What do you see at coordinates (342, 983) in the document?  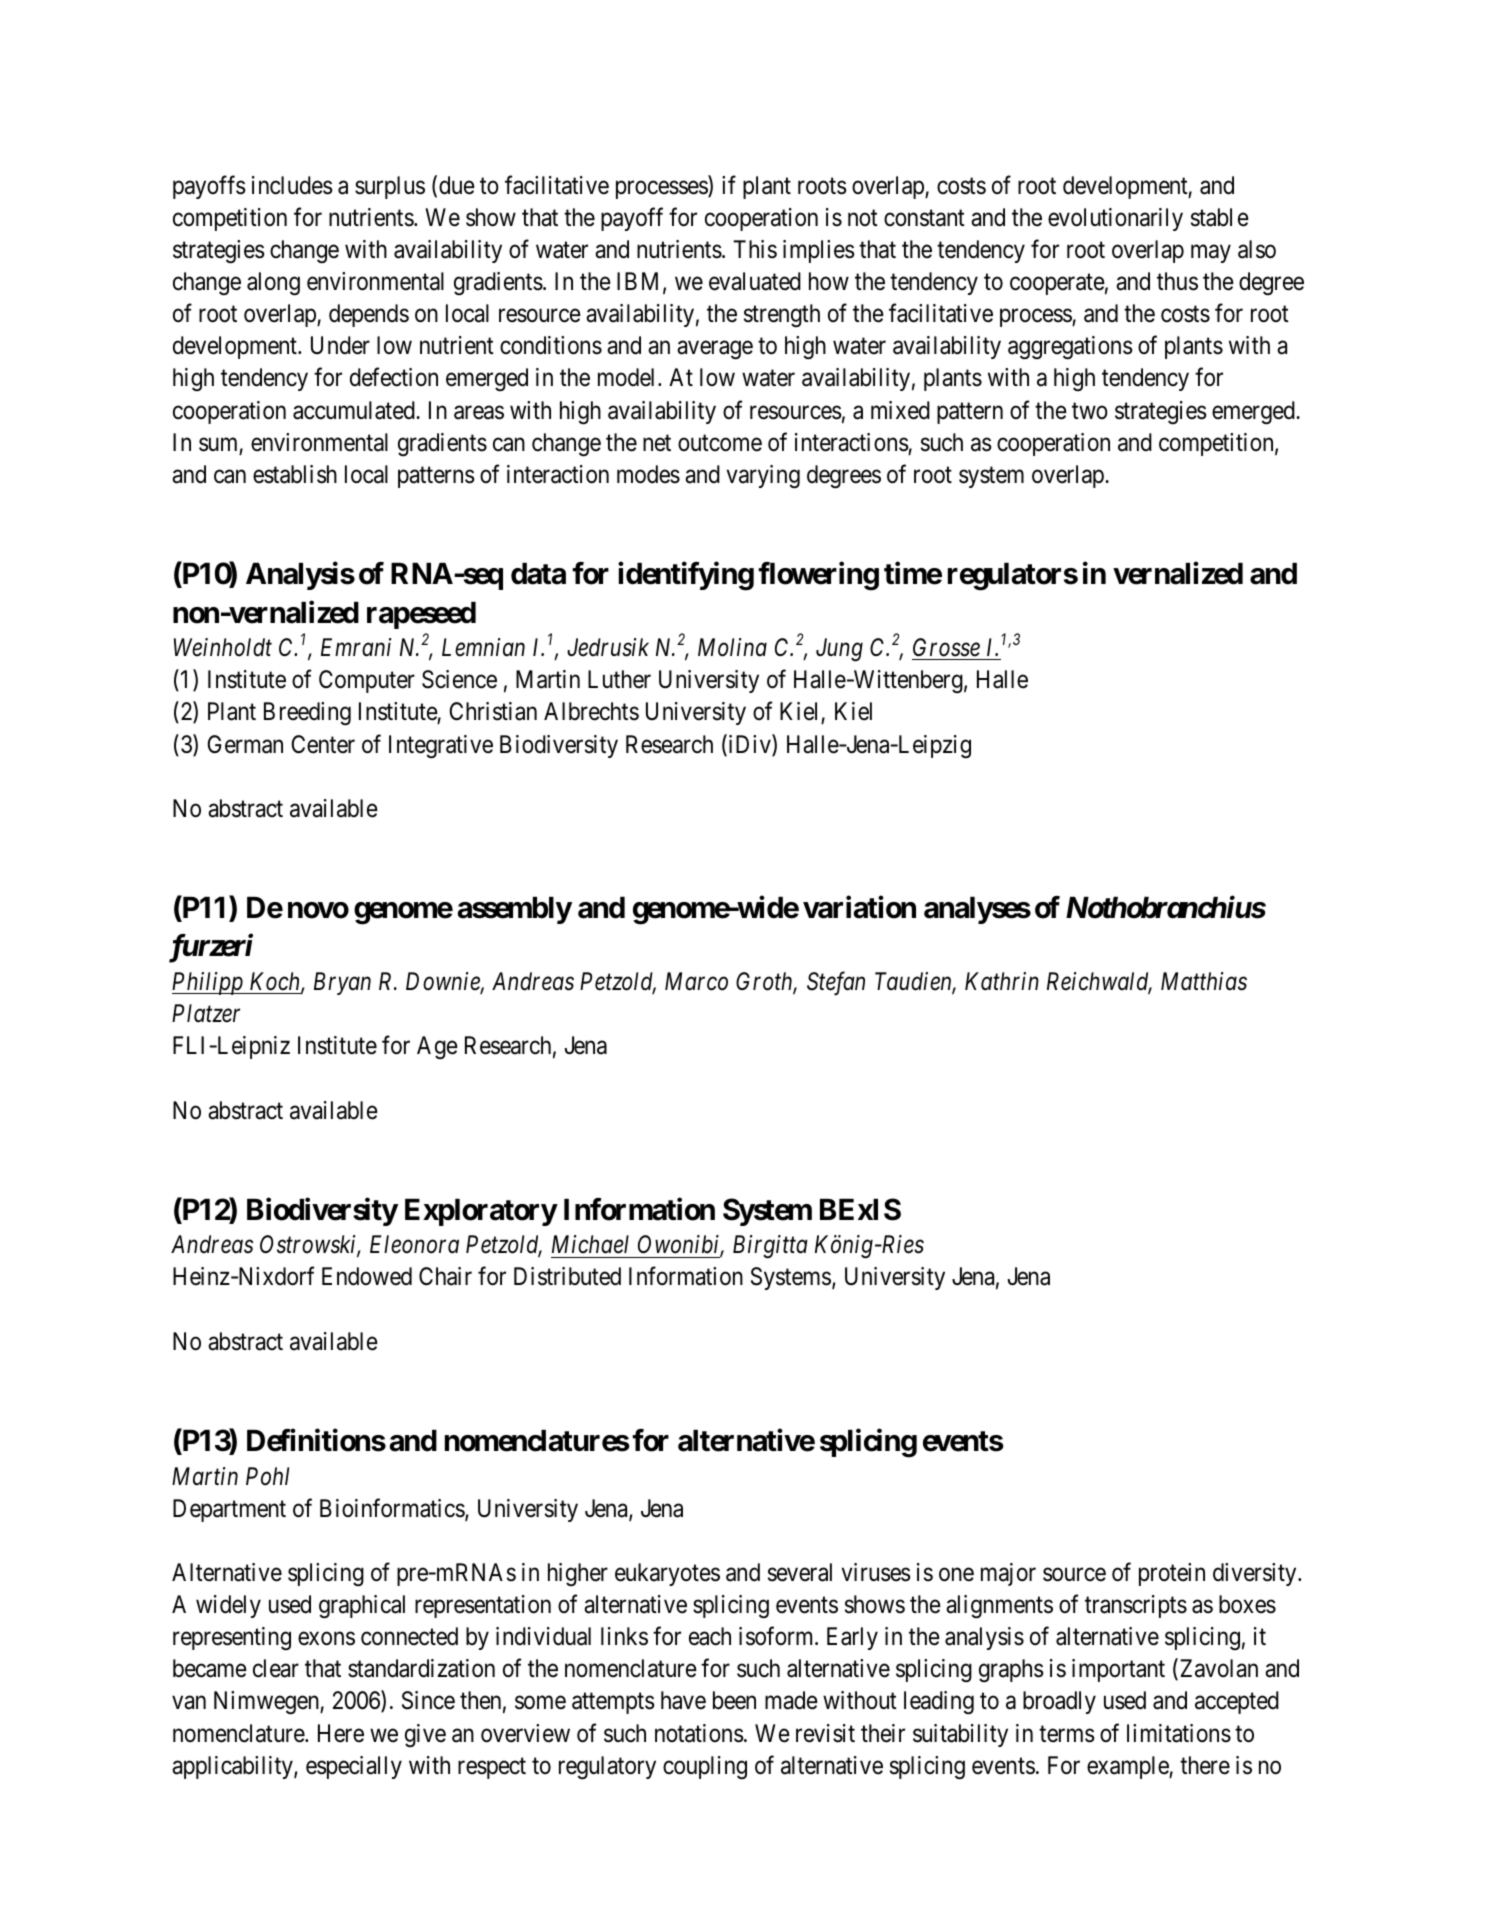 I see `Bryan` at bounding box center [342, 983].
